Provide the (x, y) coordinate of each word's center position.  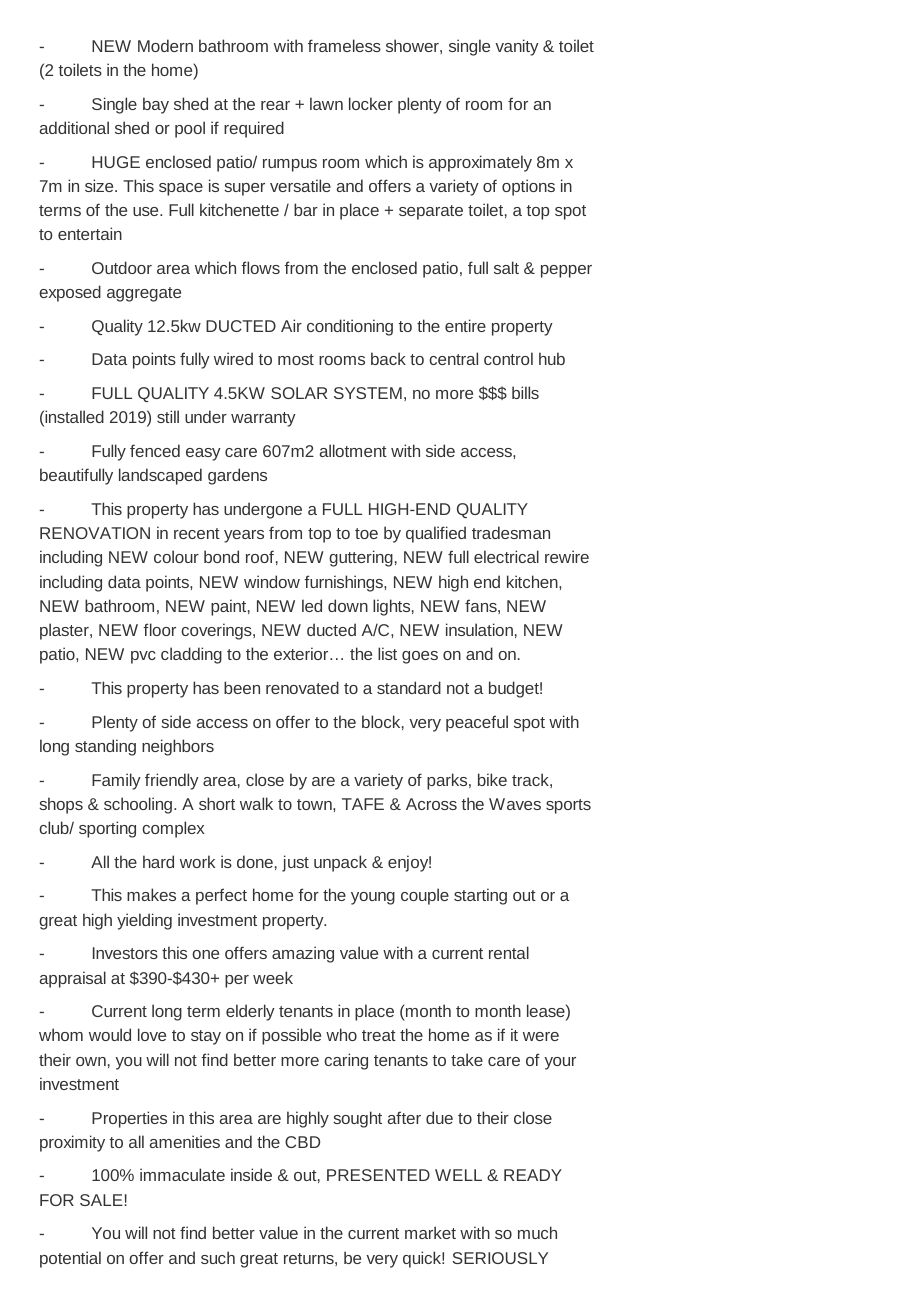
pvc (143, 657)
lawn (326, 103)
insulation (479, 629)
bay (156, 105)
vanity (517, 47)
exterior (302, 653)
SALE (101, 1200)
